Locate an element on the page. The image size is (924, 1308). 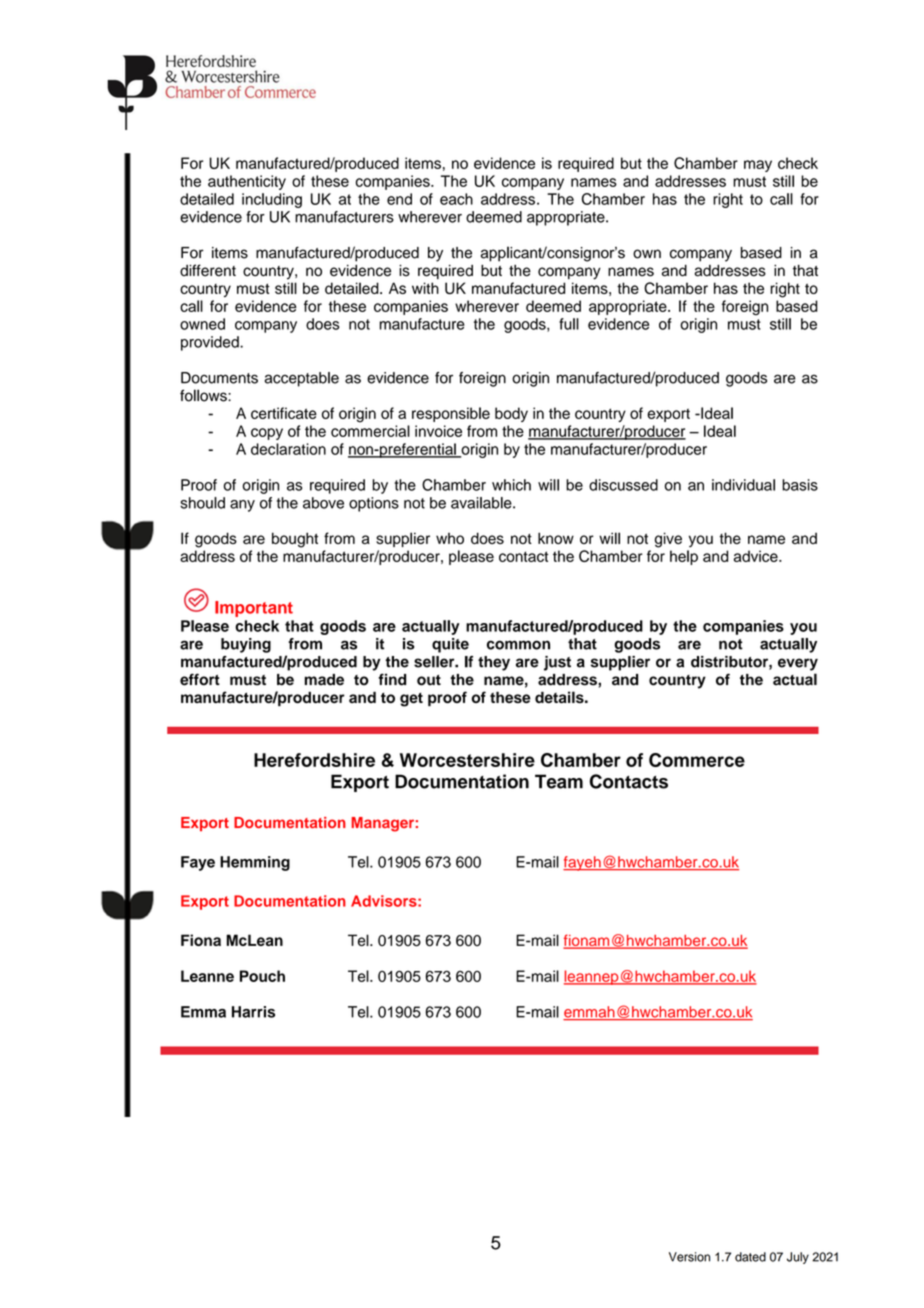
certificate is located at coordinates (284, 413).
